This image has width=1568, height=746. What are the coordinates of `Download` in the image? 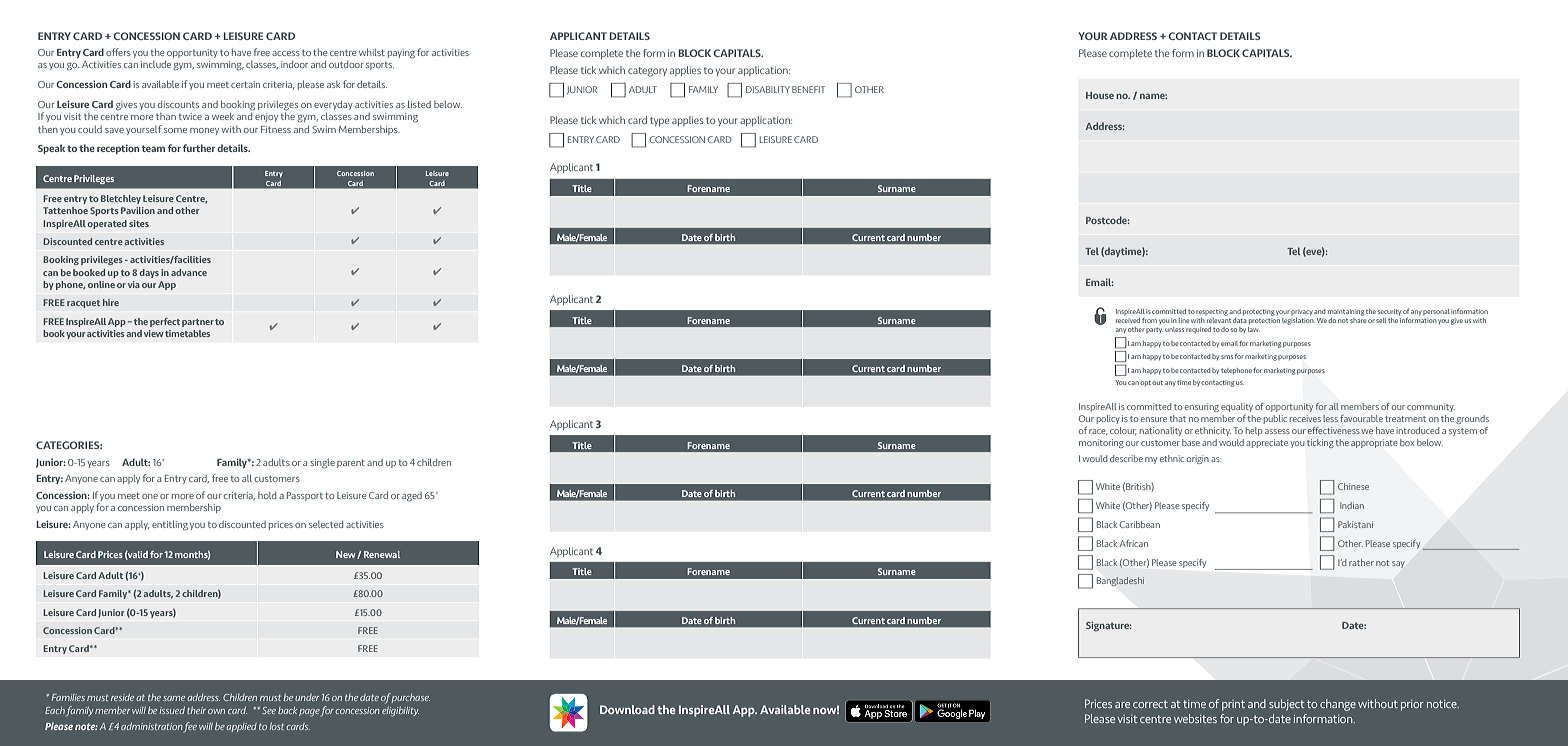 It's located at (627, 709).
